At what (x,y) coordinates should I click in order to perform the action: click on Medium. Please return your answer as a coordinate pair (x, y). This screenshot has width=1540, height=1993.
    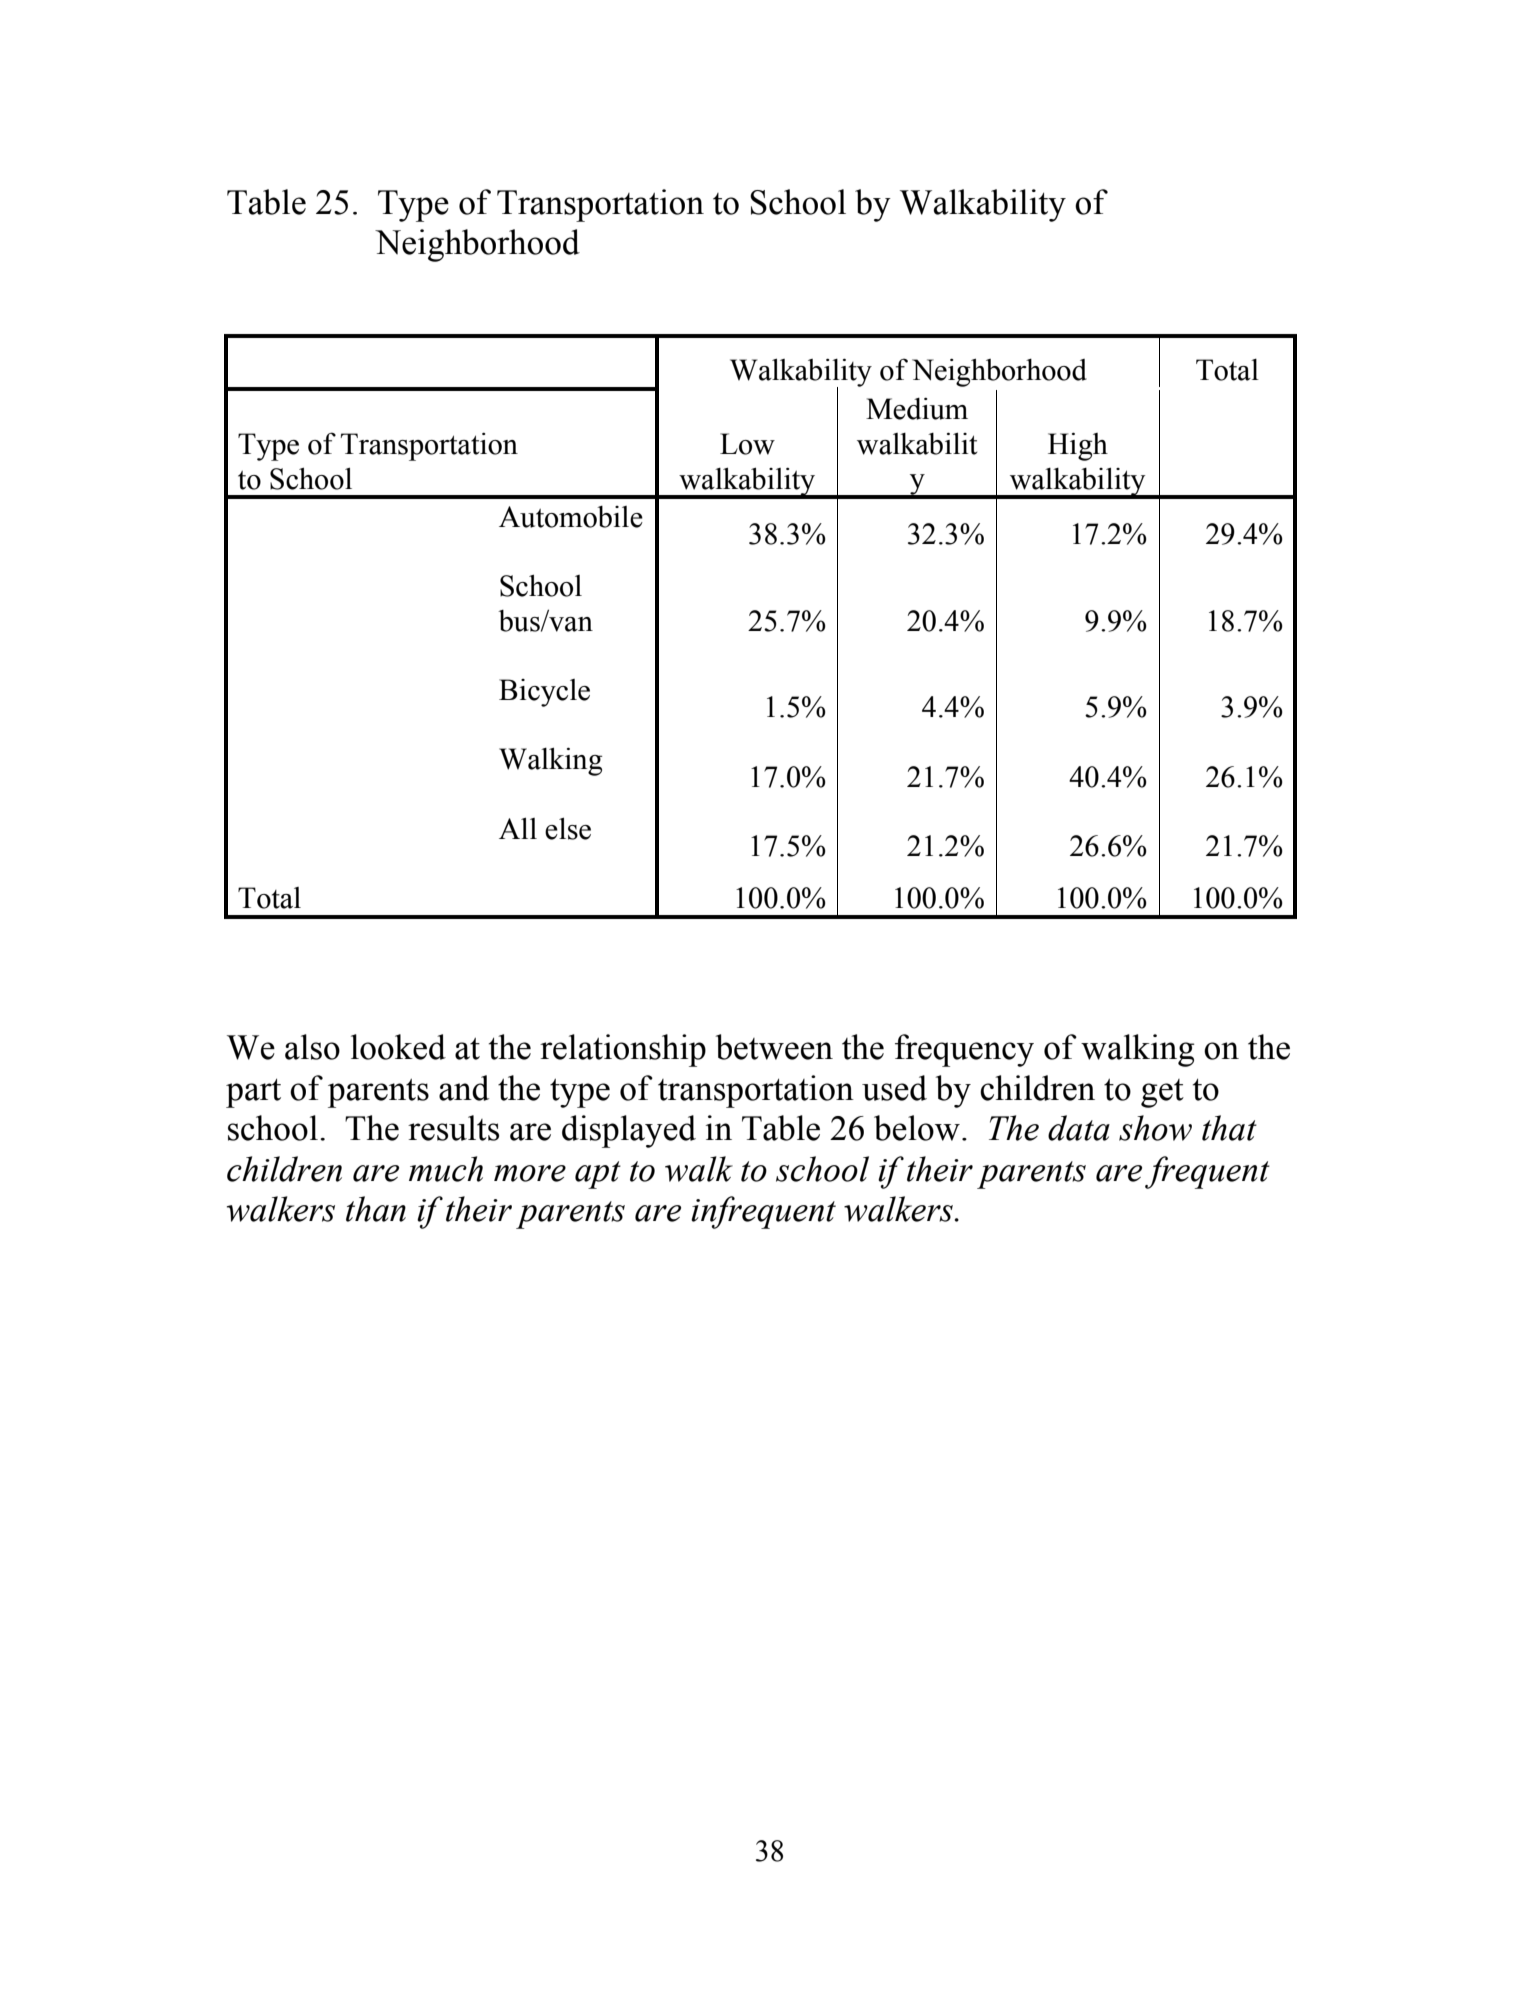
    Looking at the image, I should click on (917, 409).
